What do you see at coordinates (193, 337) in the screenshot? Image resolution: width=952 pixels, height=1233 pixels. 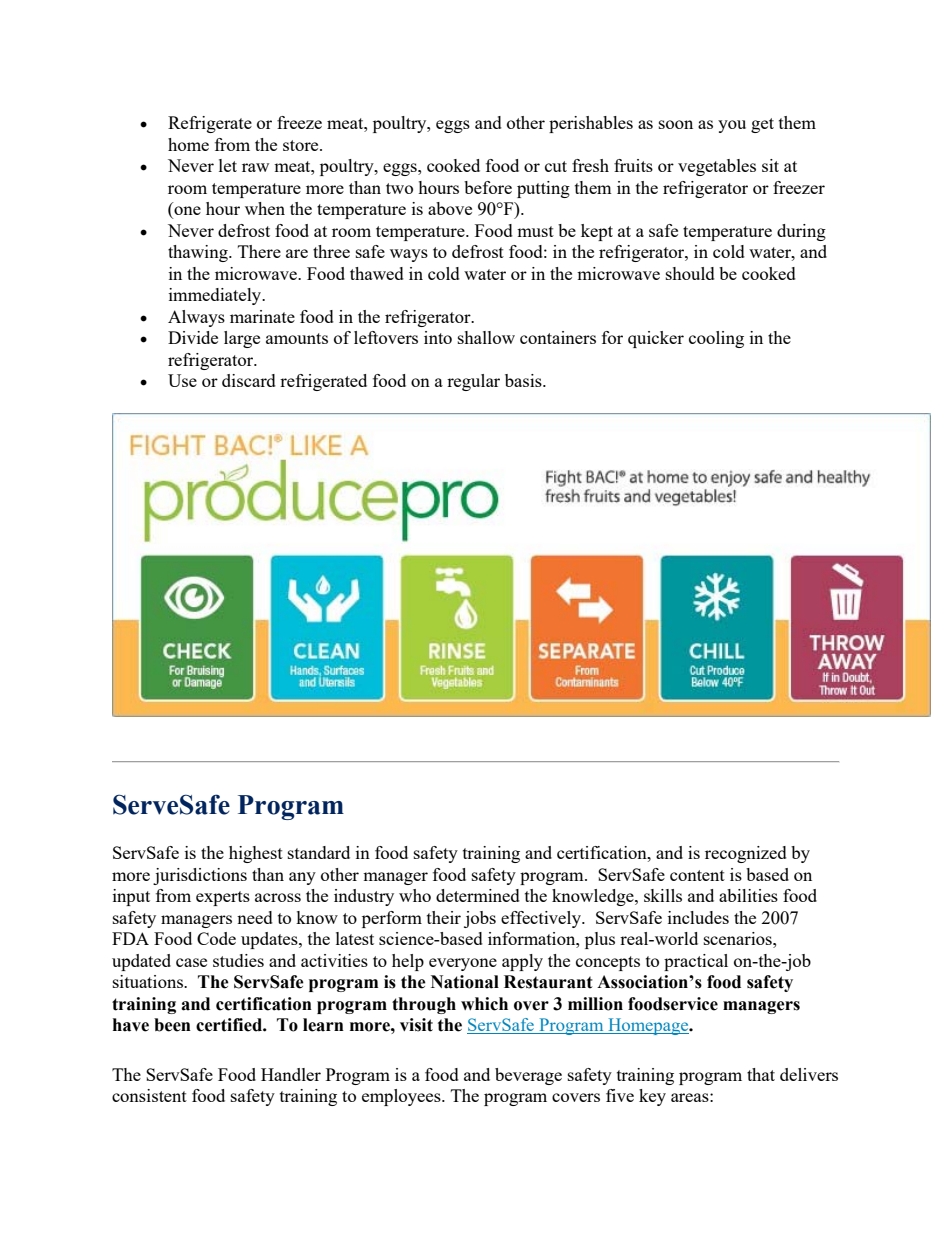 I see `Divide` at bounding box center [193, 337].
